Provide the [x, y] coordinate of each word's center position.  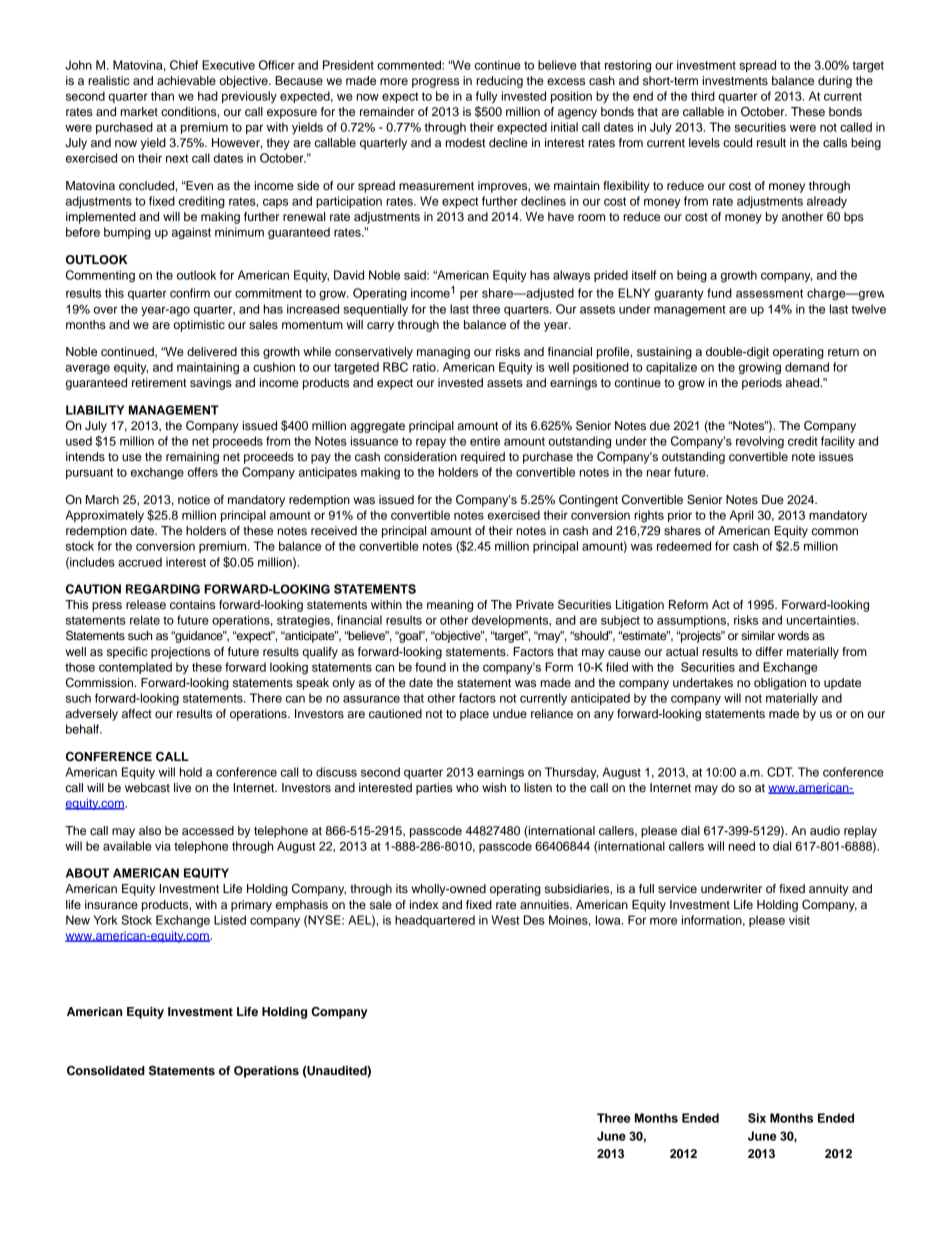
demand [807, 367]
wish [494, 787]
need [741, 846]
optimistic [199, 326]
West [505, 920]
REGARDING [163, 589]
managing [443, 353]
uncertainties [822, 620]
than [162, 96]
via [163, 846]
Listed [230, 920]
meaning [450, 606]
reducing [499, 82]
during [835, 82]
